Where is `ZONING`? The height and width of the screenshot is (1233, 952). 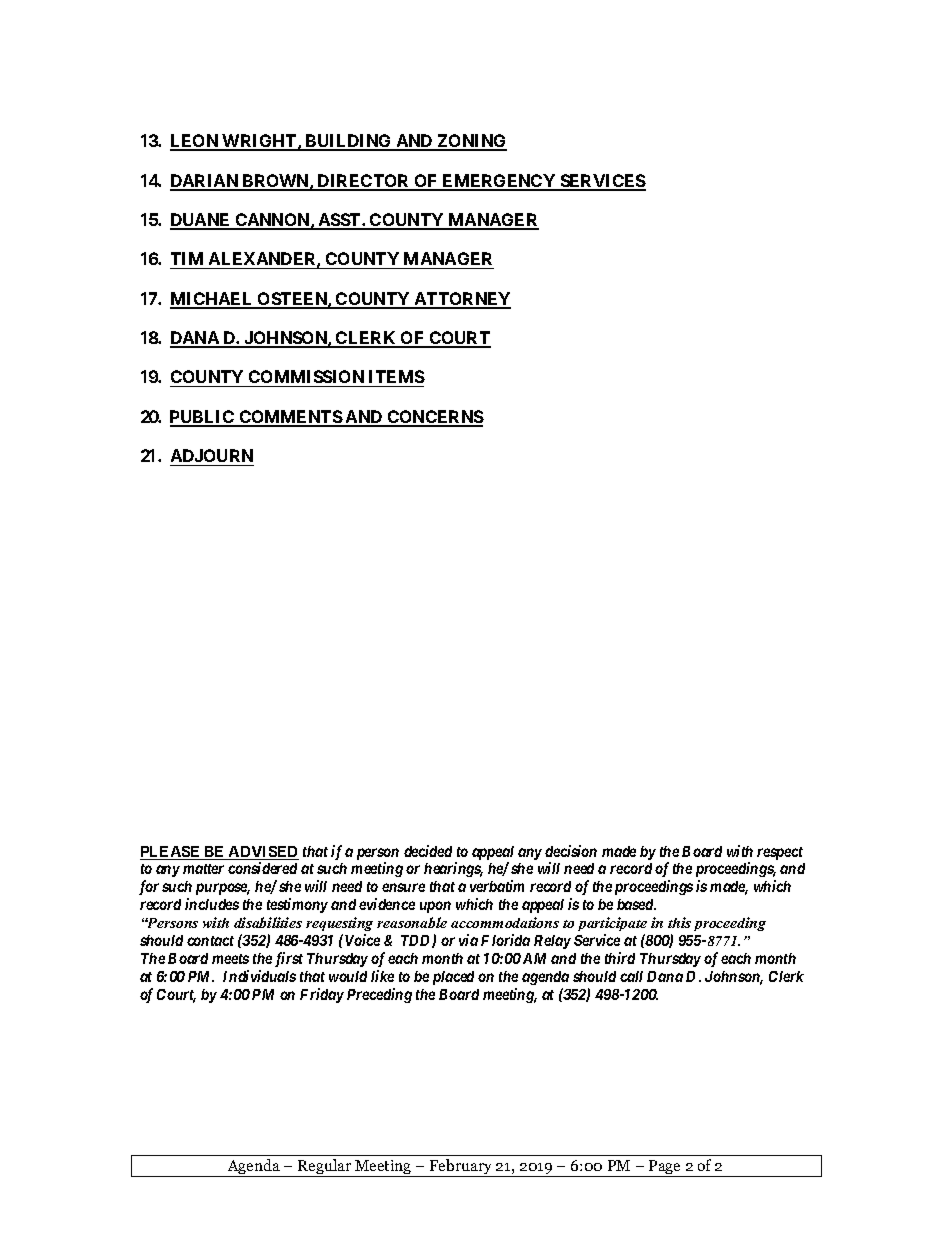
ZONING is located at coordinates (471, 142).
